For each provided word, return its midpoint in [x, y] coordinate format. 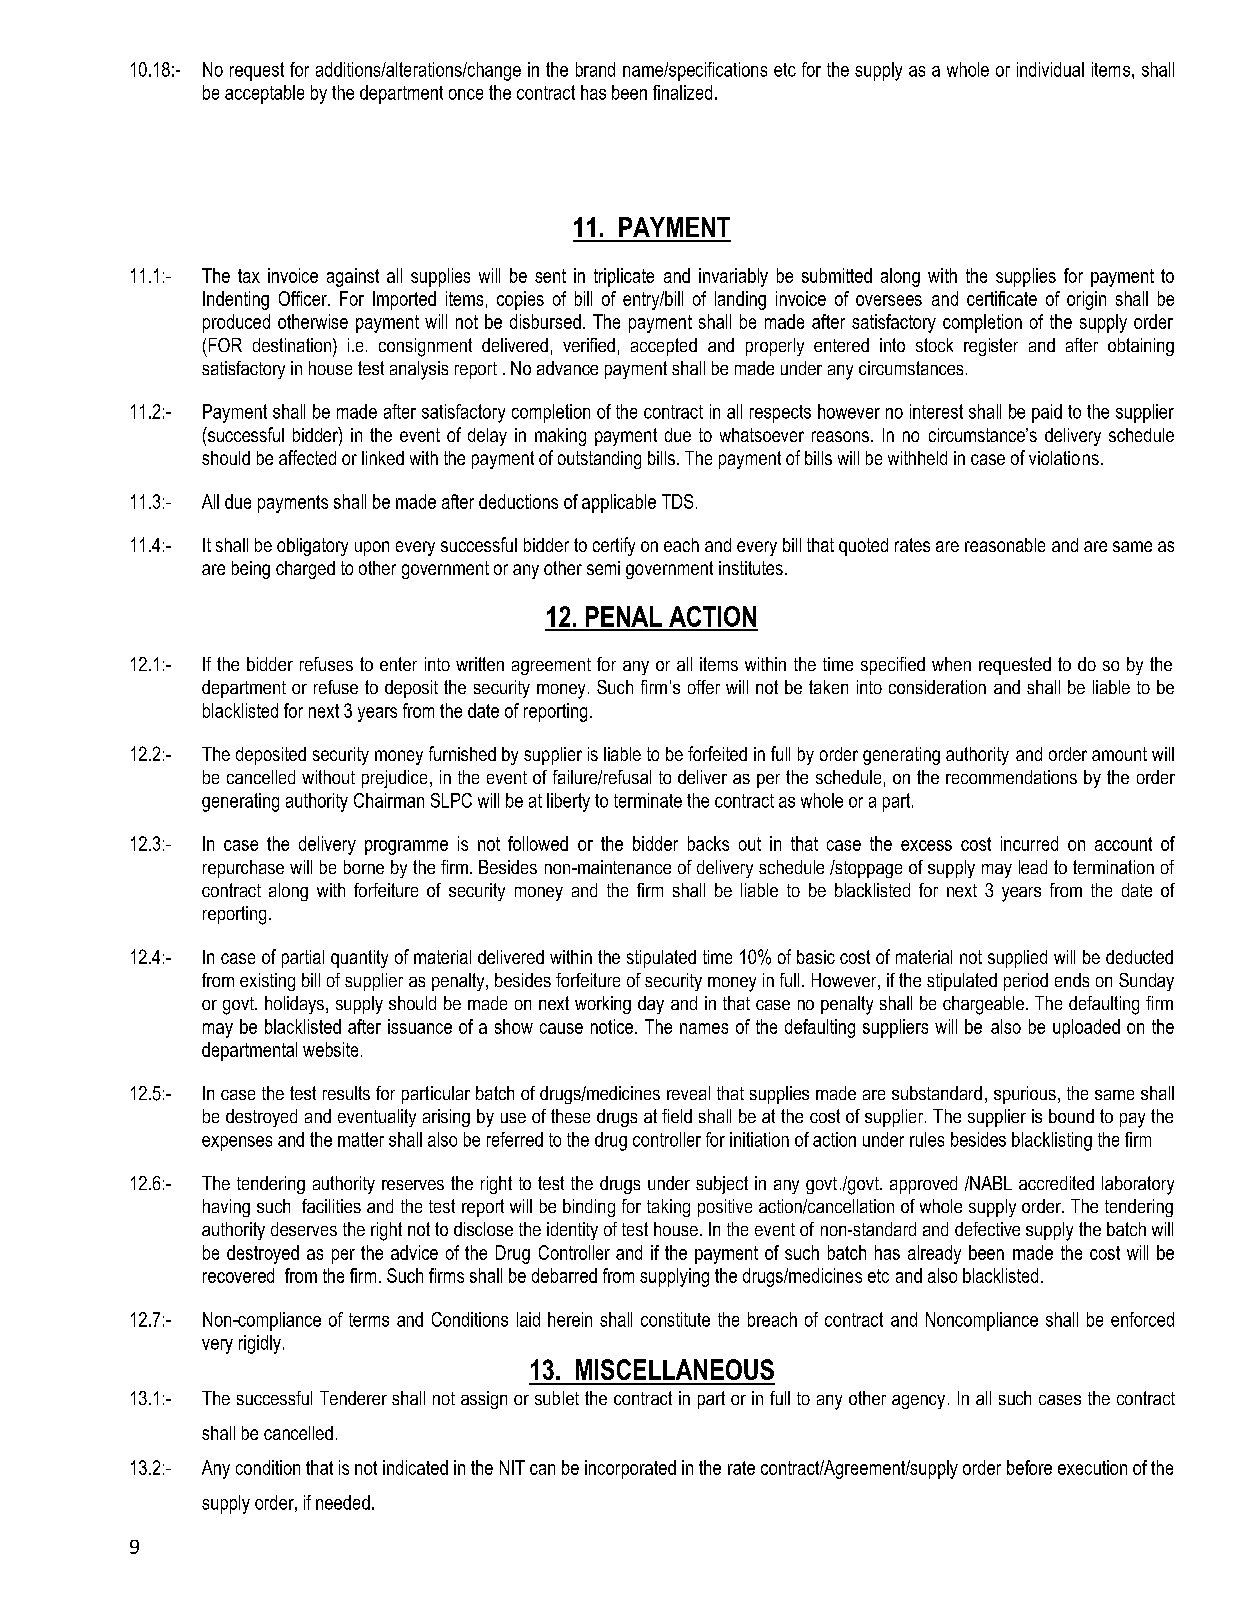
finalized [682, 92]
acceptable [264, 94]
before [1029, 1467]
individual [1050, 69]
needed [343, 1502]
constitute [675, 1319]
